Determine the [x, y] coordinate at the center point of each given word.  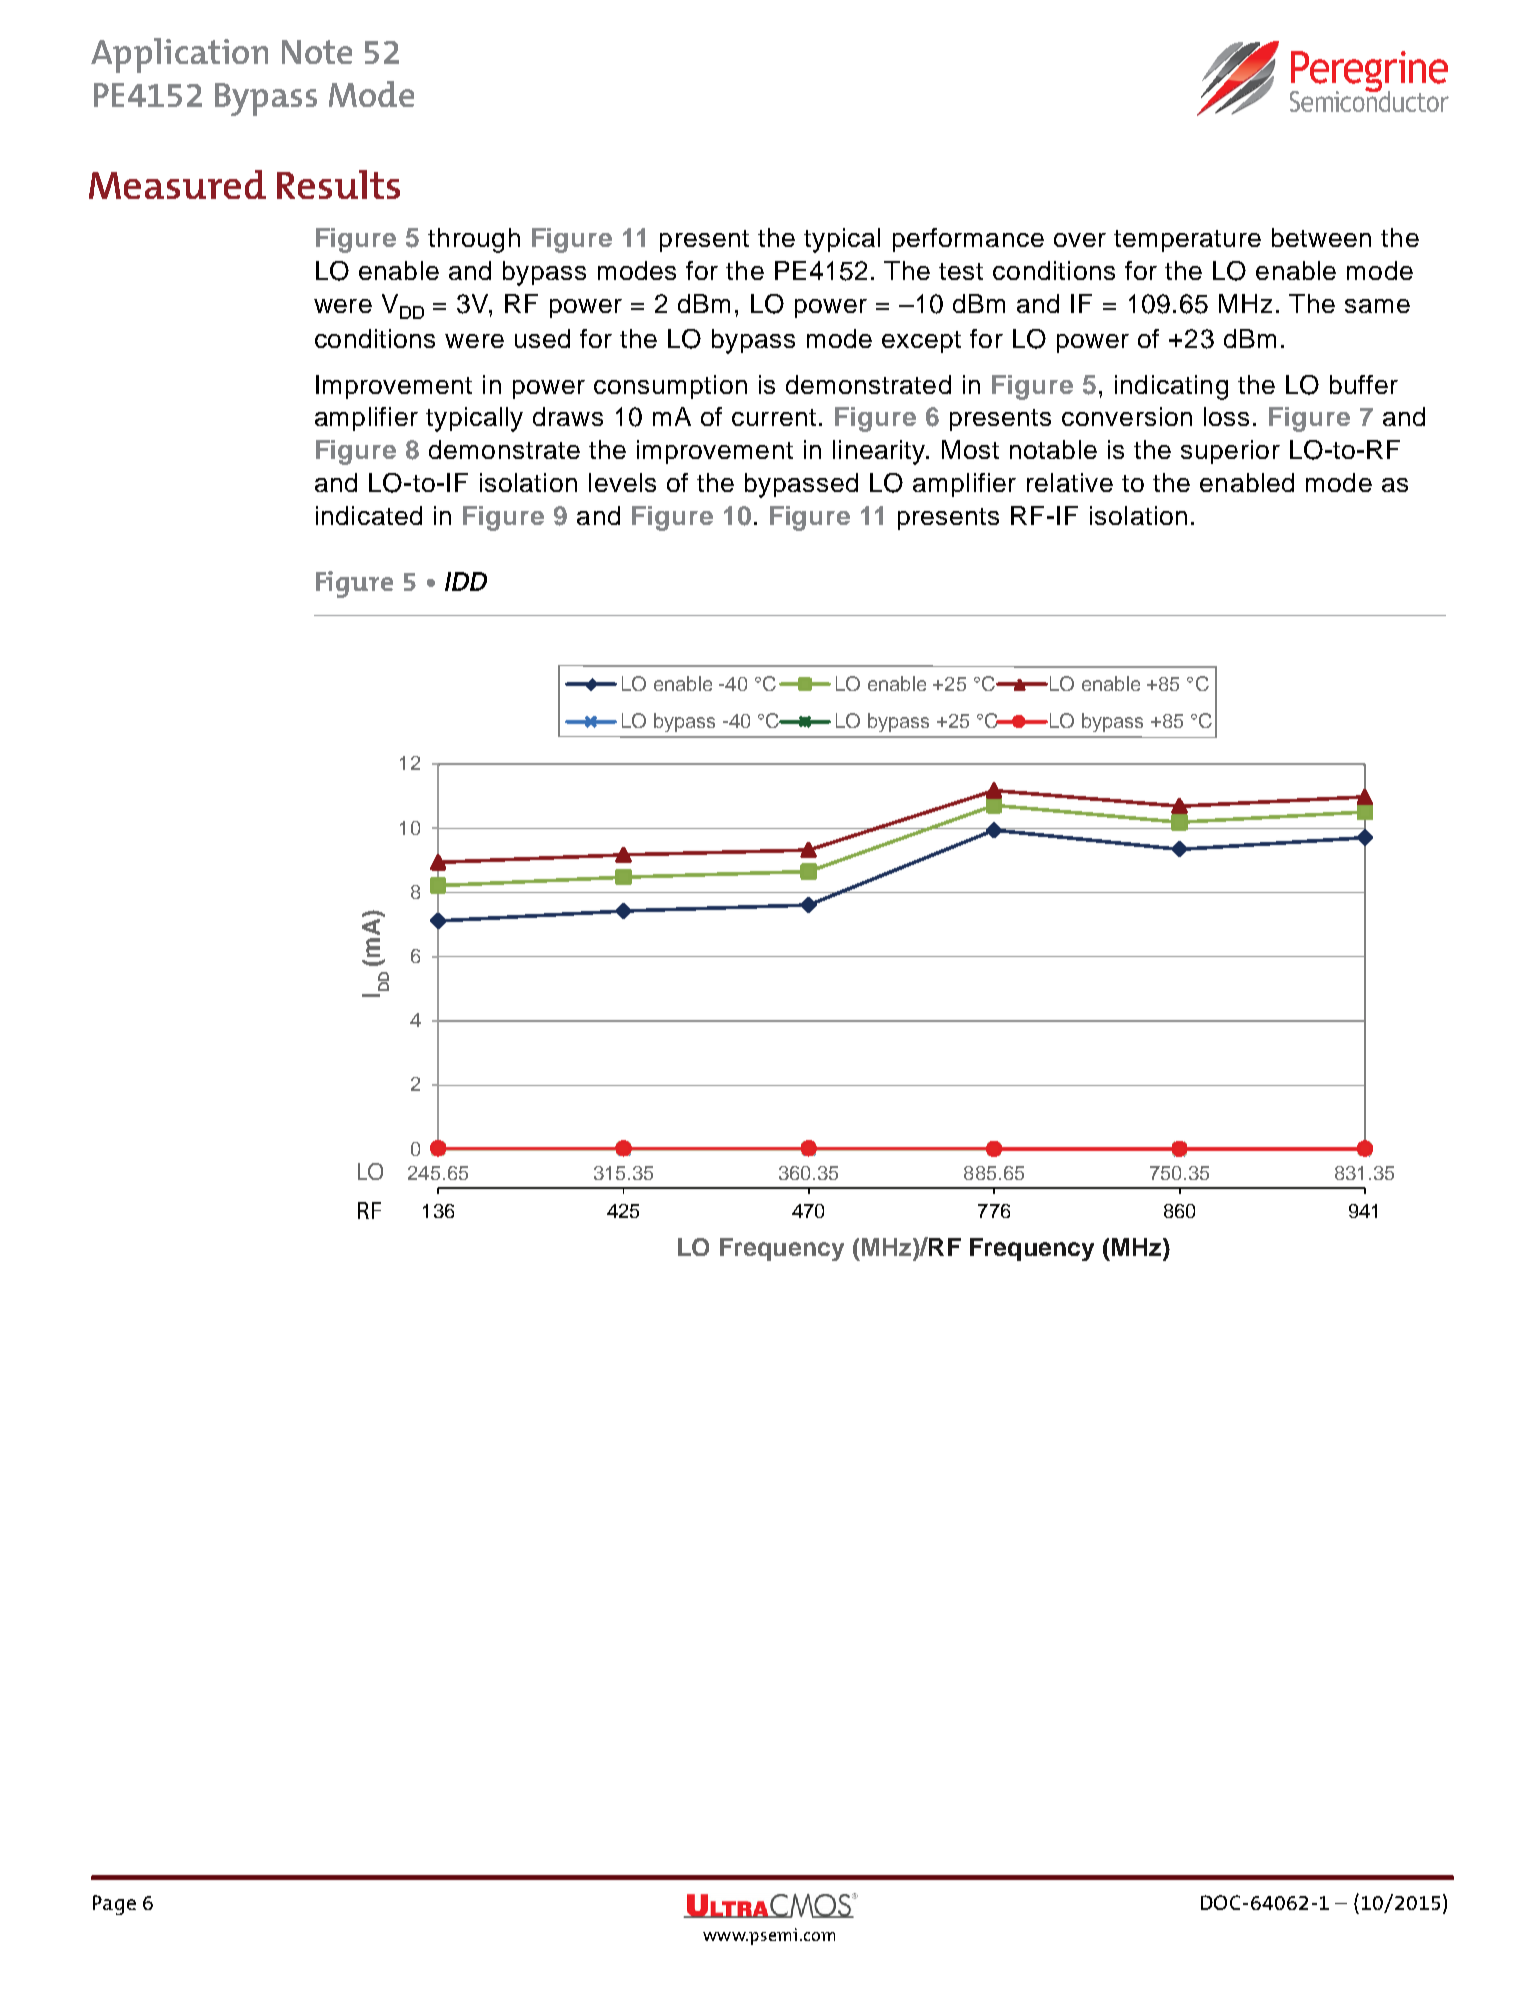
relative [1070, 482]
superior [1230, 452]
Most [970, 449]
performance [968, 240]
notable [1053, 449]
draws [568, 416]
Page [114, 1905]
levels [622, 482]
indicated [369, 515]
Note [317, 52]
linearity [881, 452]
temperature [1187, 241]
